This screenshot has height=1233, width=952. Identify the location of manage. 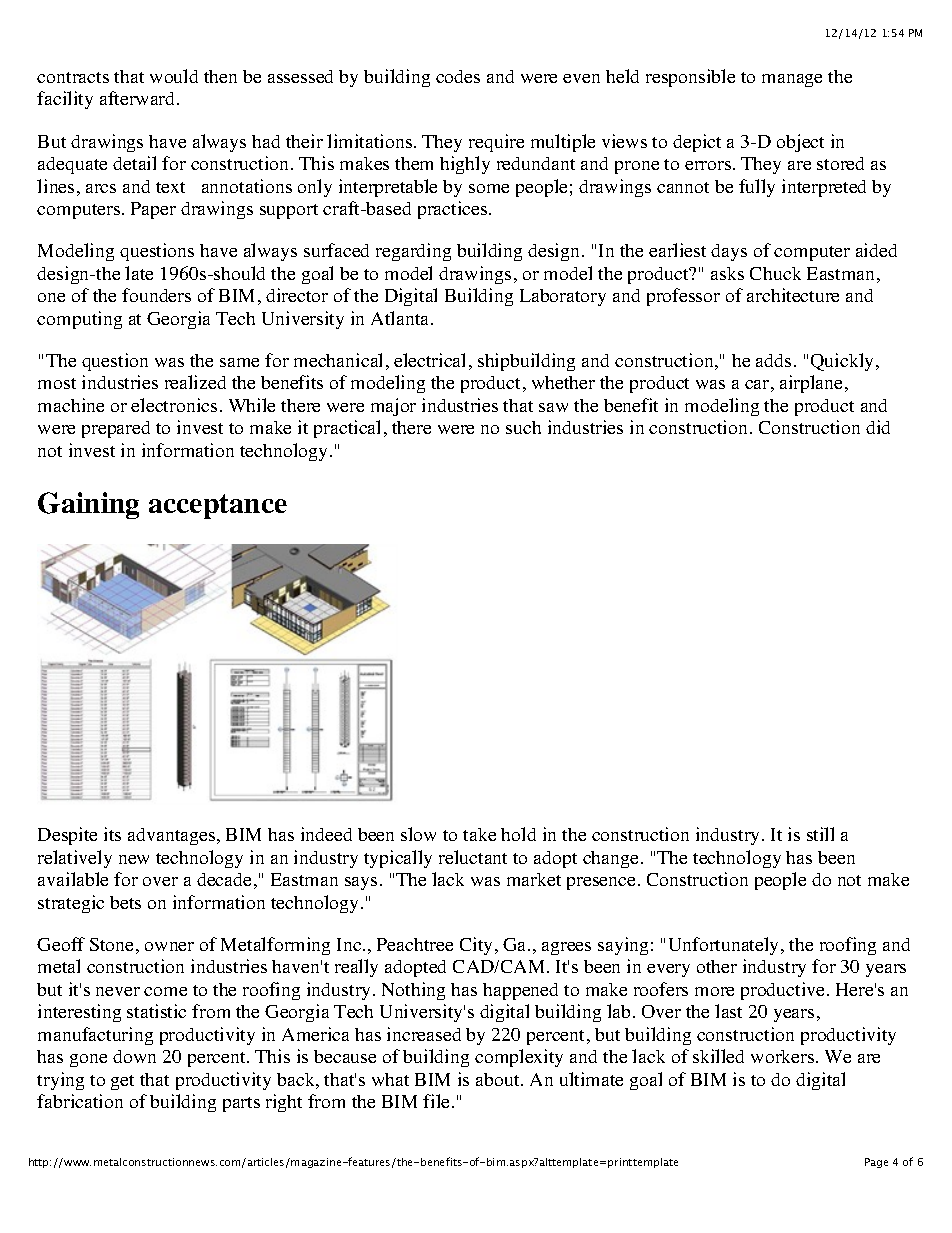
(792, 80).
